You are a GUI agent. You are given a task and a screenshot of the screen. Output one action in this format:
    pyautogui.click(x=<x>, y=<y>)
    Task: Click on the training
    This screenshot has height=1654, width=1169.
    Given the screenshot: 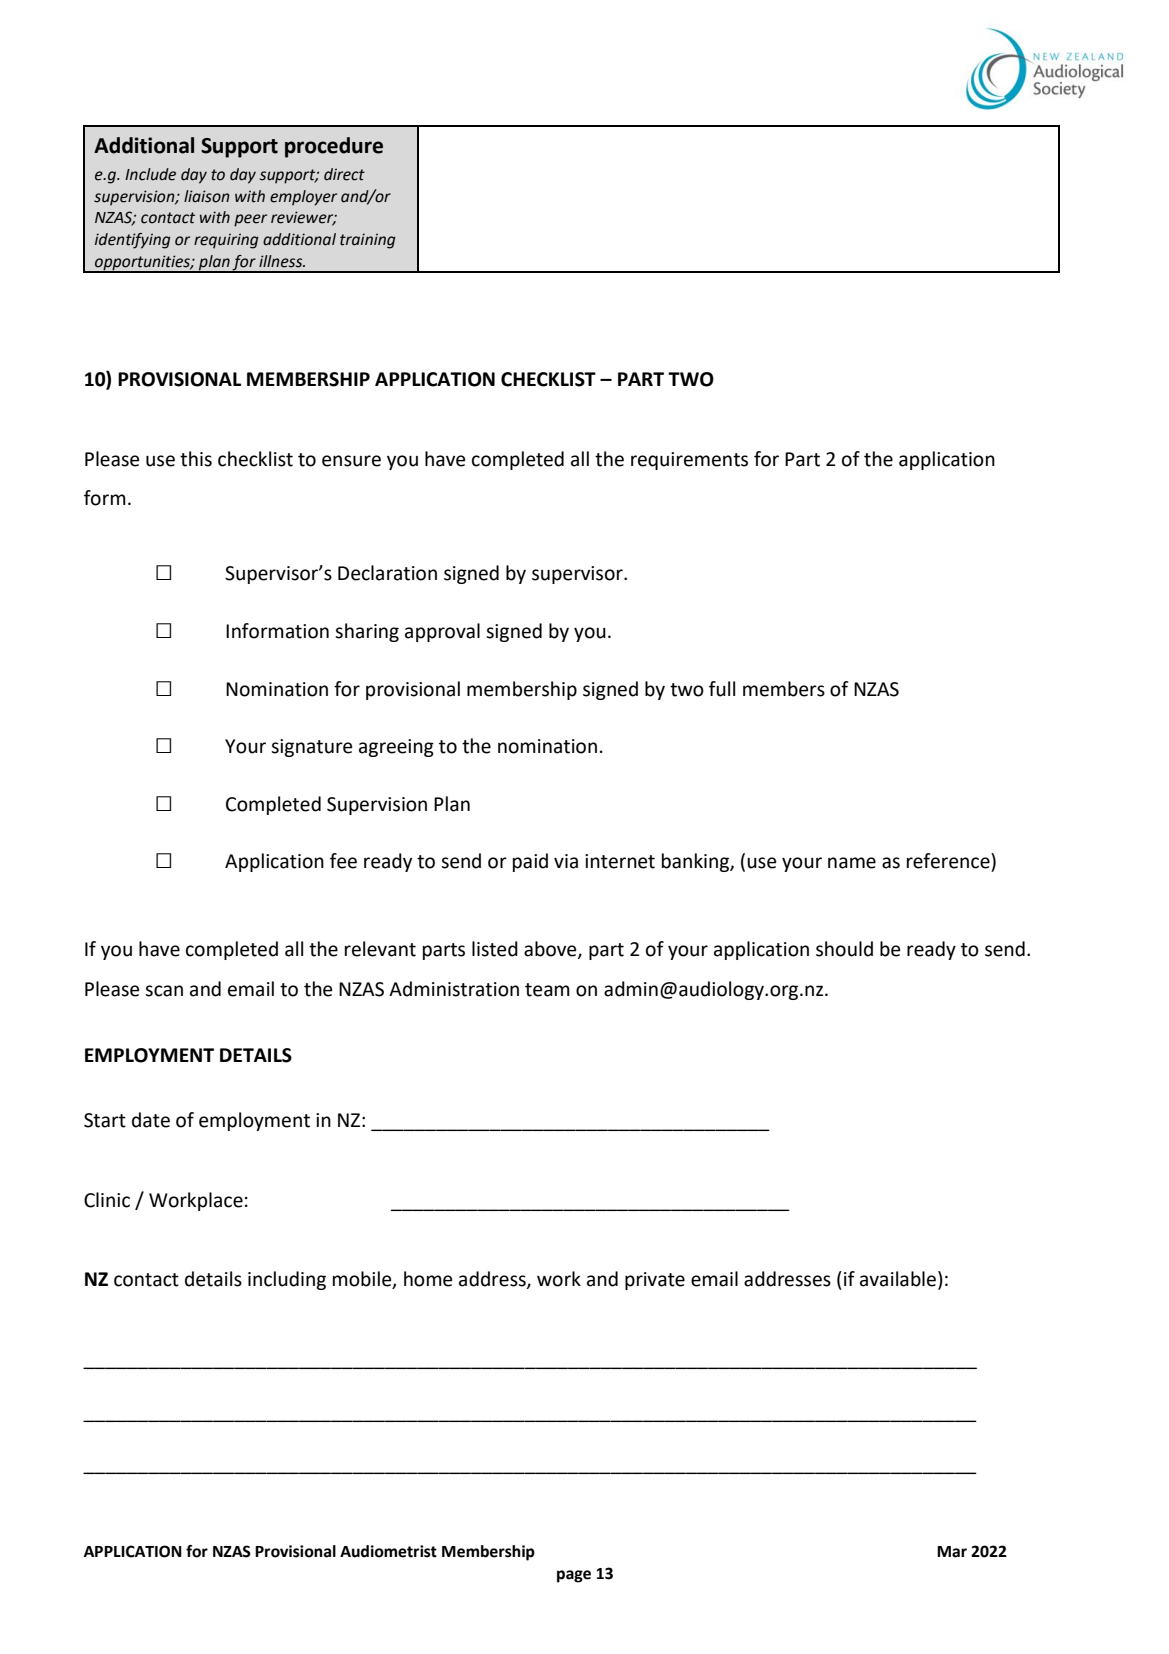 What is the action you would take?
    pyautogui.click(x=368, y=241)
